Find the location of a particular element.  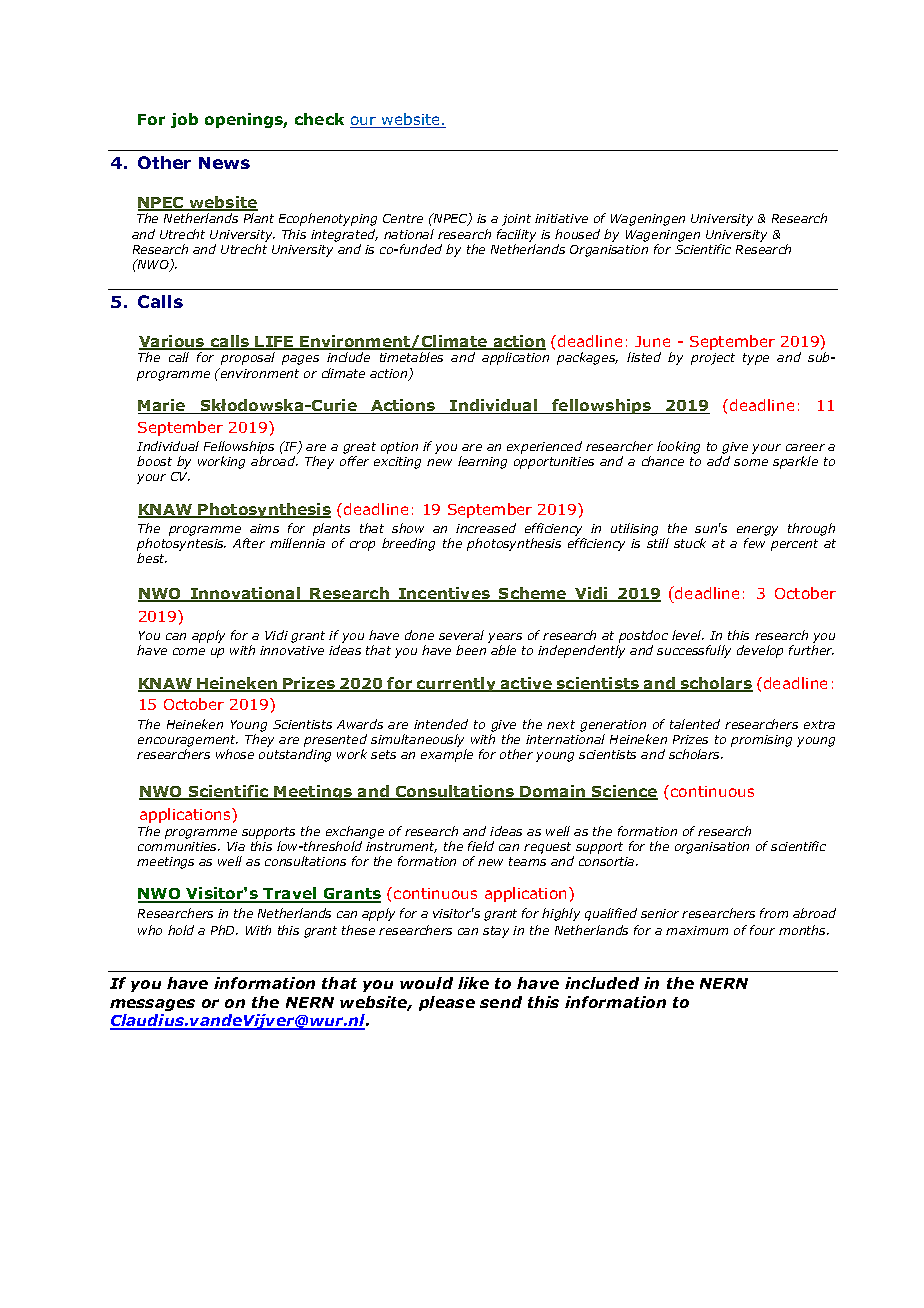

messages is located at coordinates (152, 1005).
